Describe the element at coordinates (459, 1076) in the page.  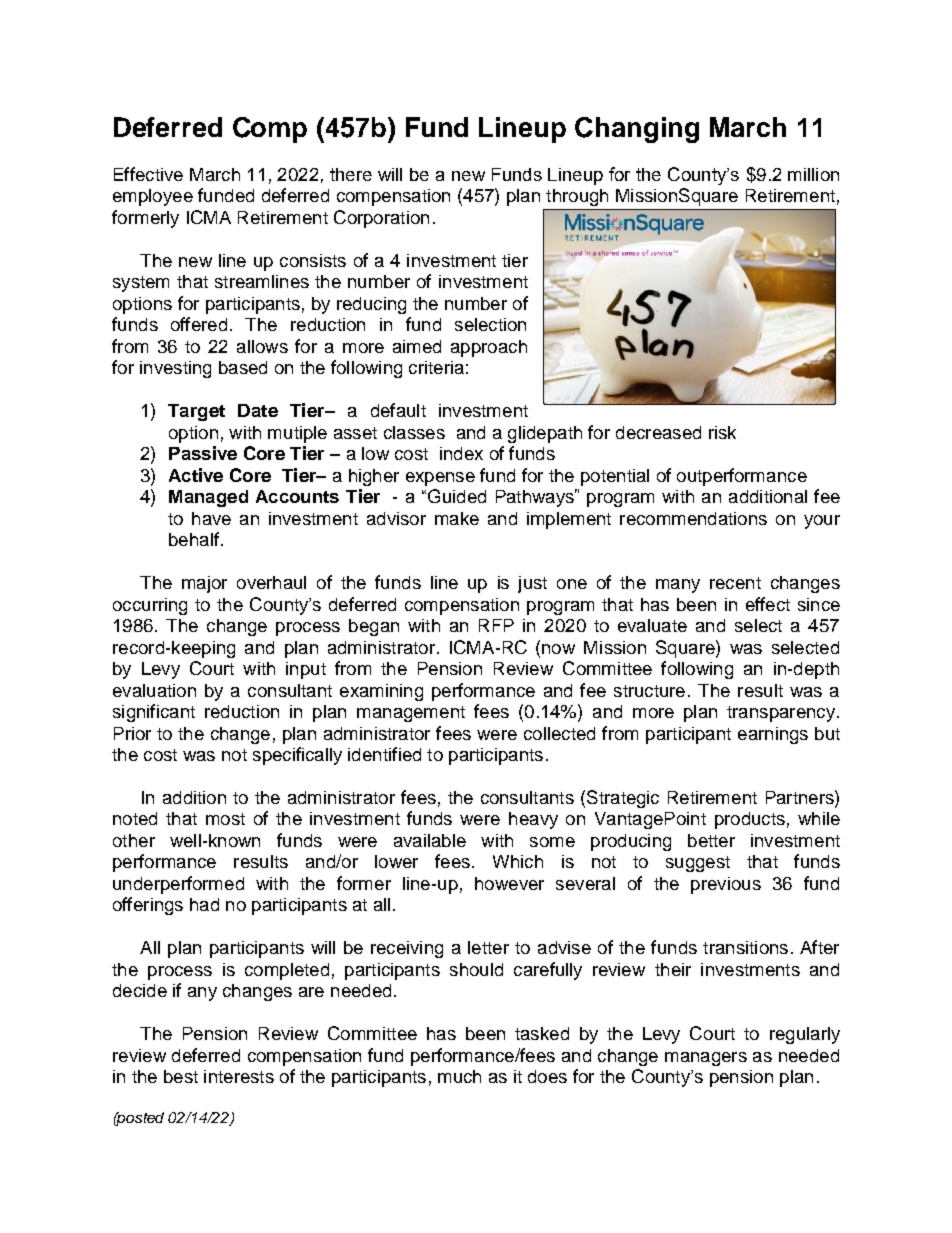
I see `much` at that location.
